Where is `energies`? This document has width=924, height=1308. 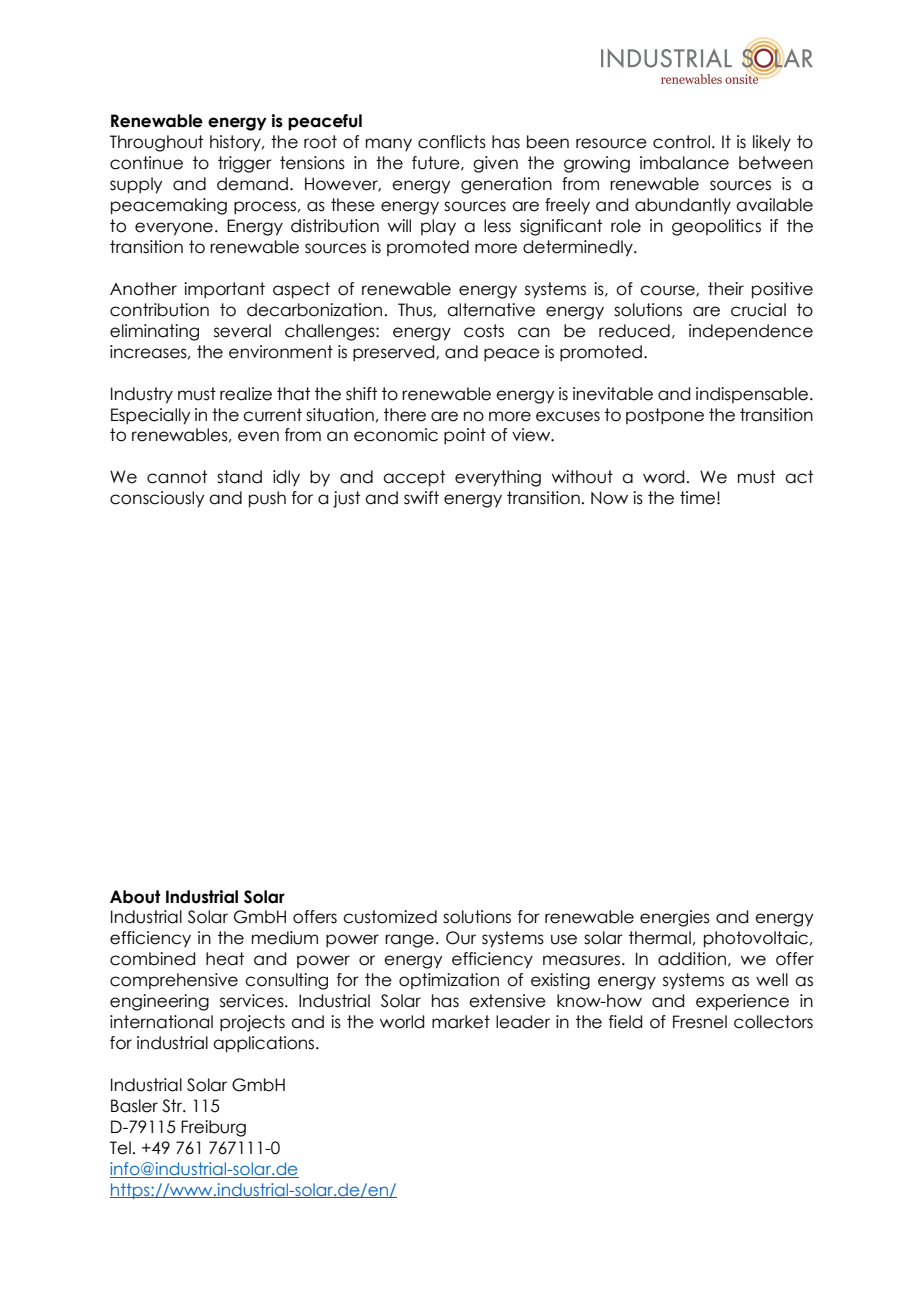 energies is located at coordinates (675, 918).
